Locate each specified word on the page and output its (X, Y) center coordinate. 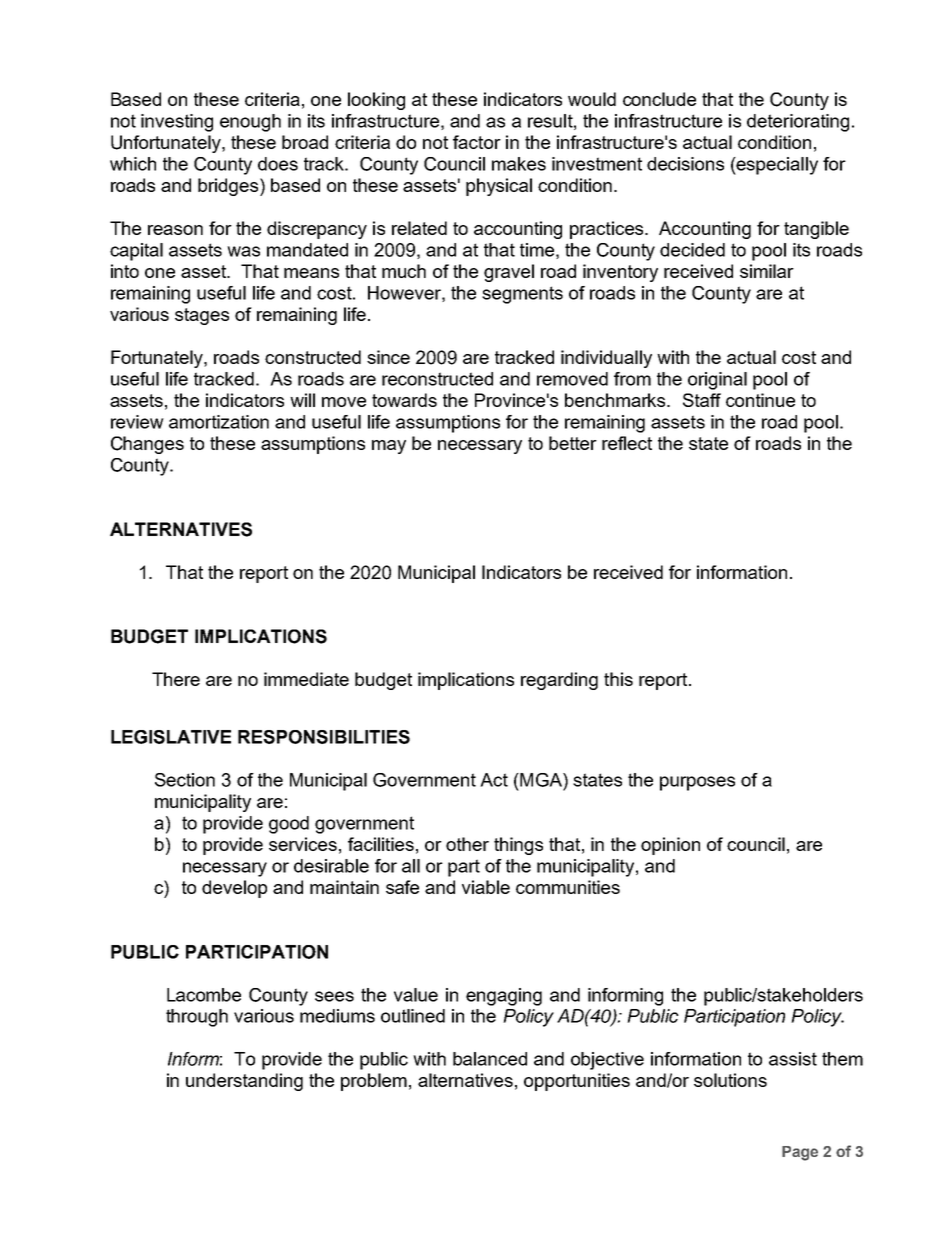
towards (404, 400)
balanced (490, 1059)
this (618, 679)
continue (760, 400)
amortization (219, 422)
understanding (244, 1082)
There (176, 679)
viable (486, 887)
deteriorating (798, 123)
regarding (559, 681)
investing (177, 123)
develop (234, 889)
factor (477, 142)
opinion (670, 846)
